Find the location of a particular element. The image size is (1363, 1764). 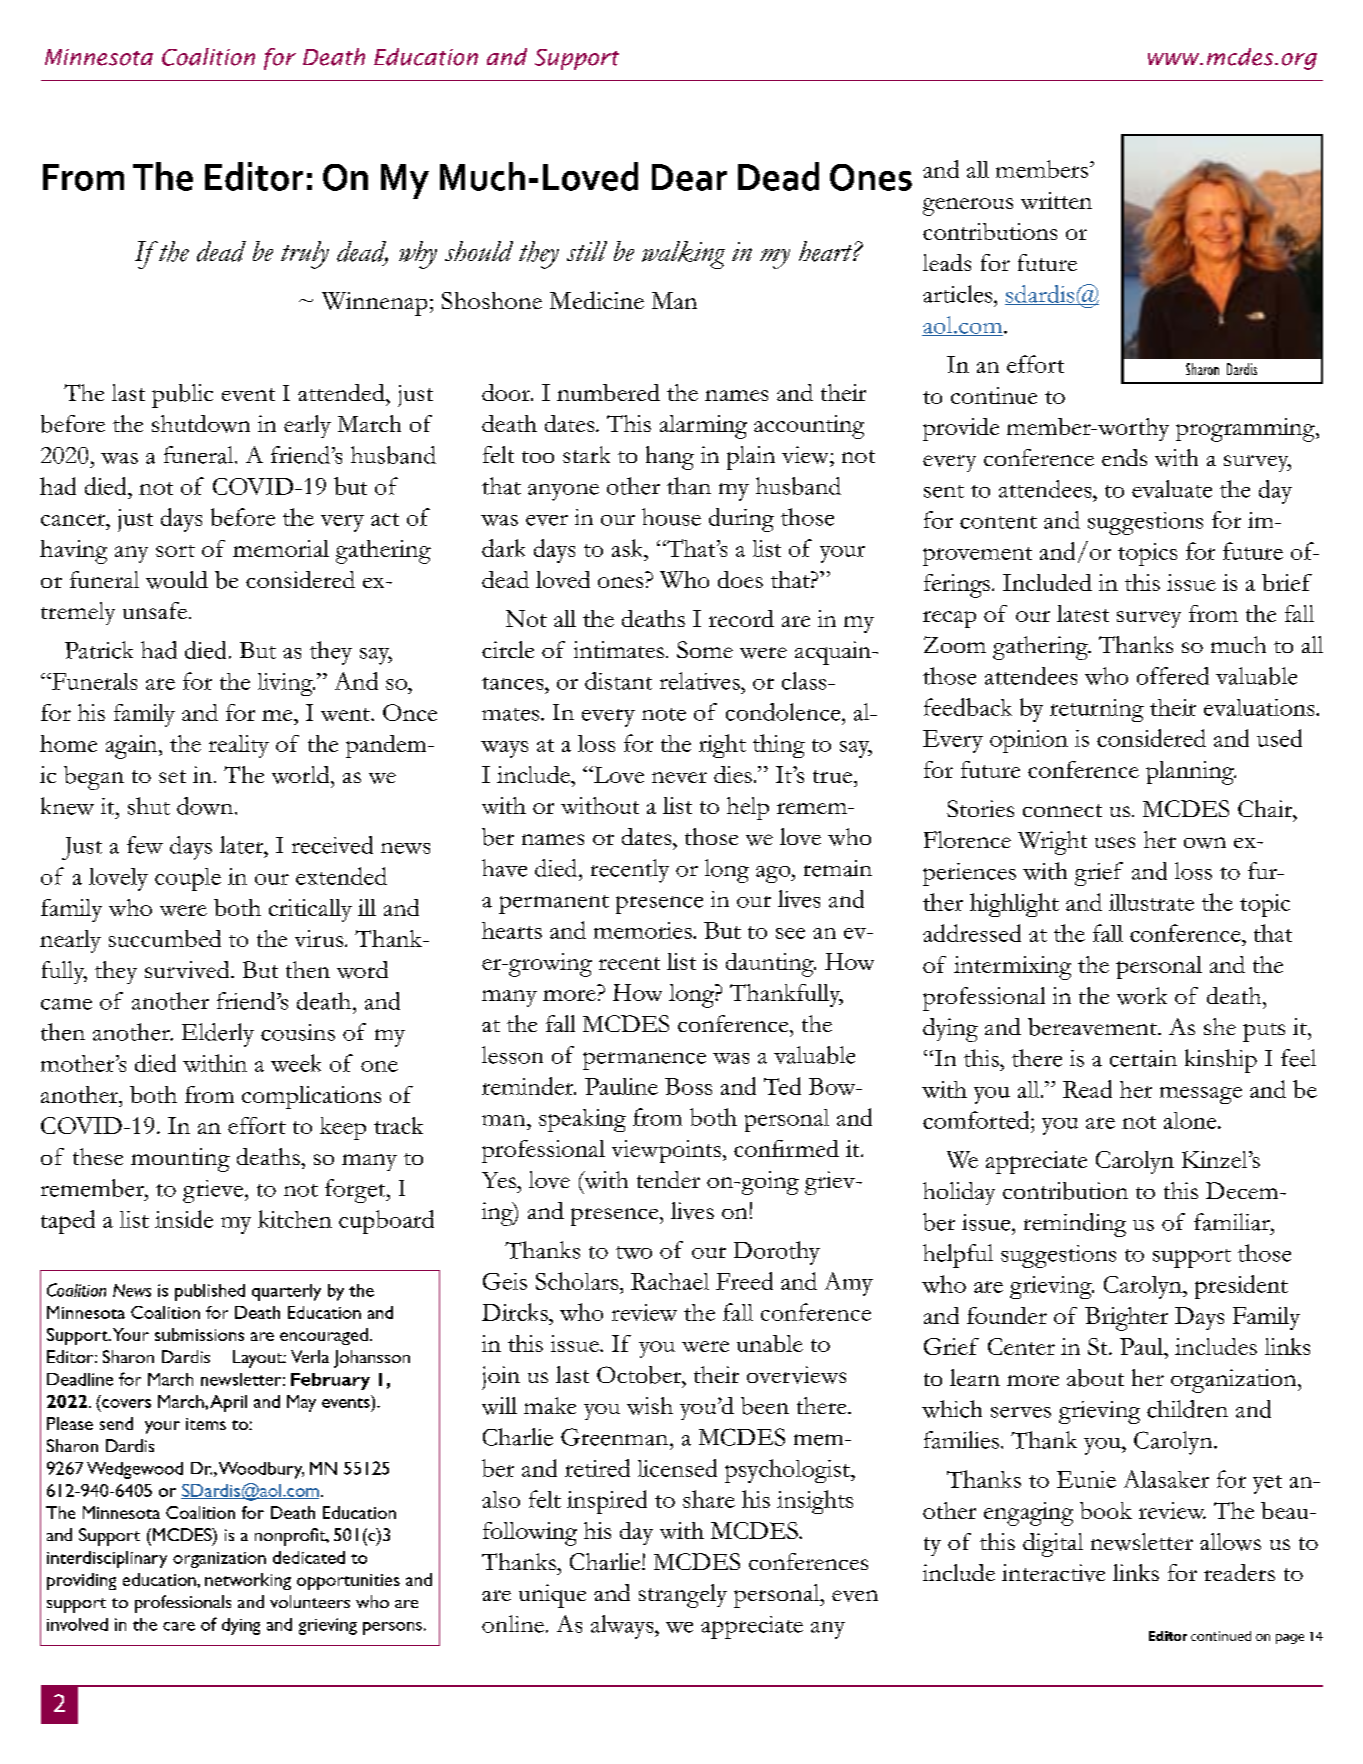

submissions is located at coordinates (199, 1334).
